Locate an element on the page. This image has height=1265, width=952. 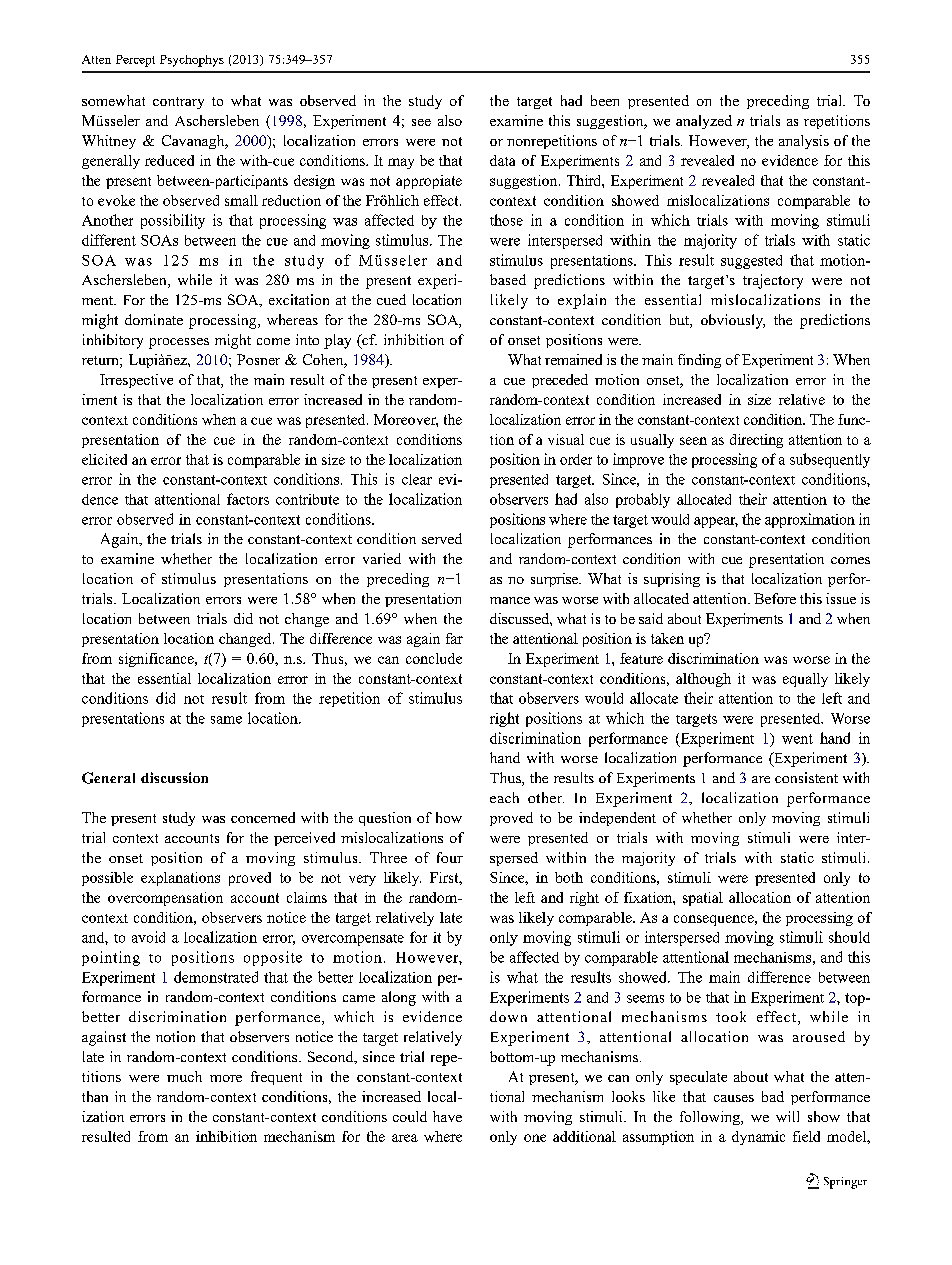
possible is located at coordinates (107, 879).
